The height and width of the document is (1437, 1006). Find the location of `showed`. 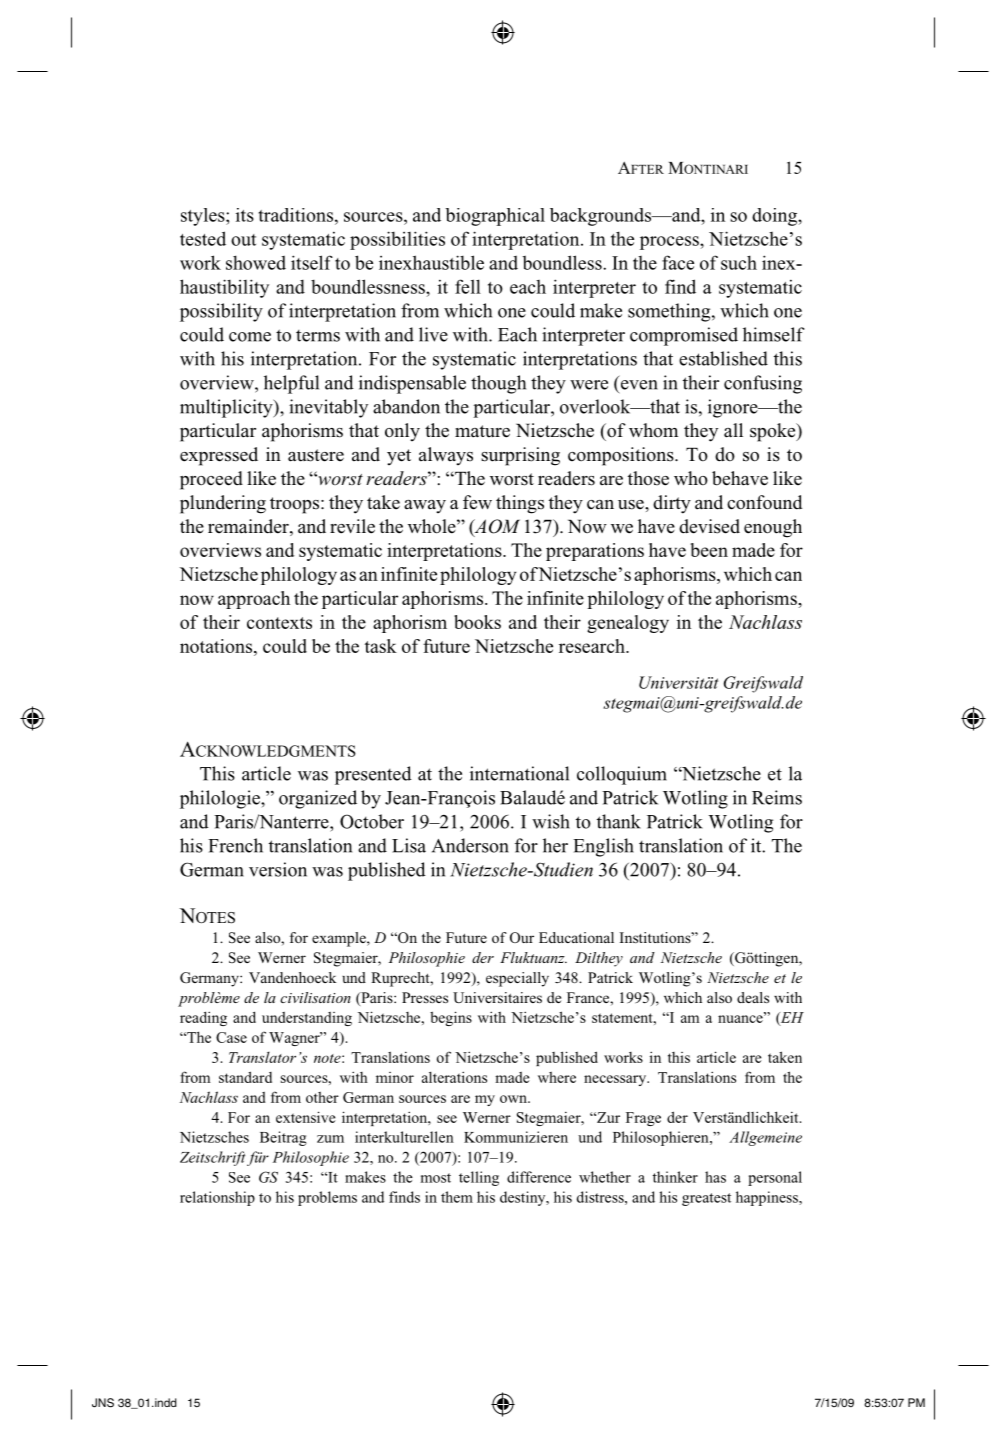

showed is located at coordinates (256, 262).
